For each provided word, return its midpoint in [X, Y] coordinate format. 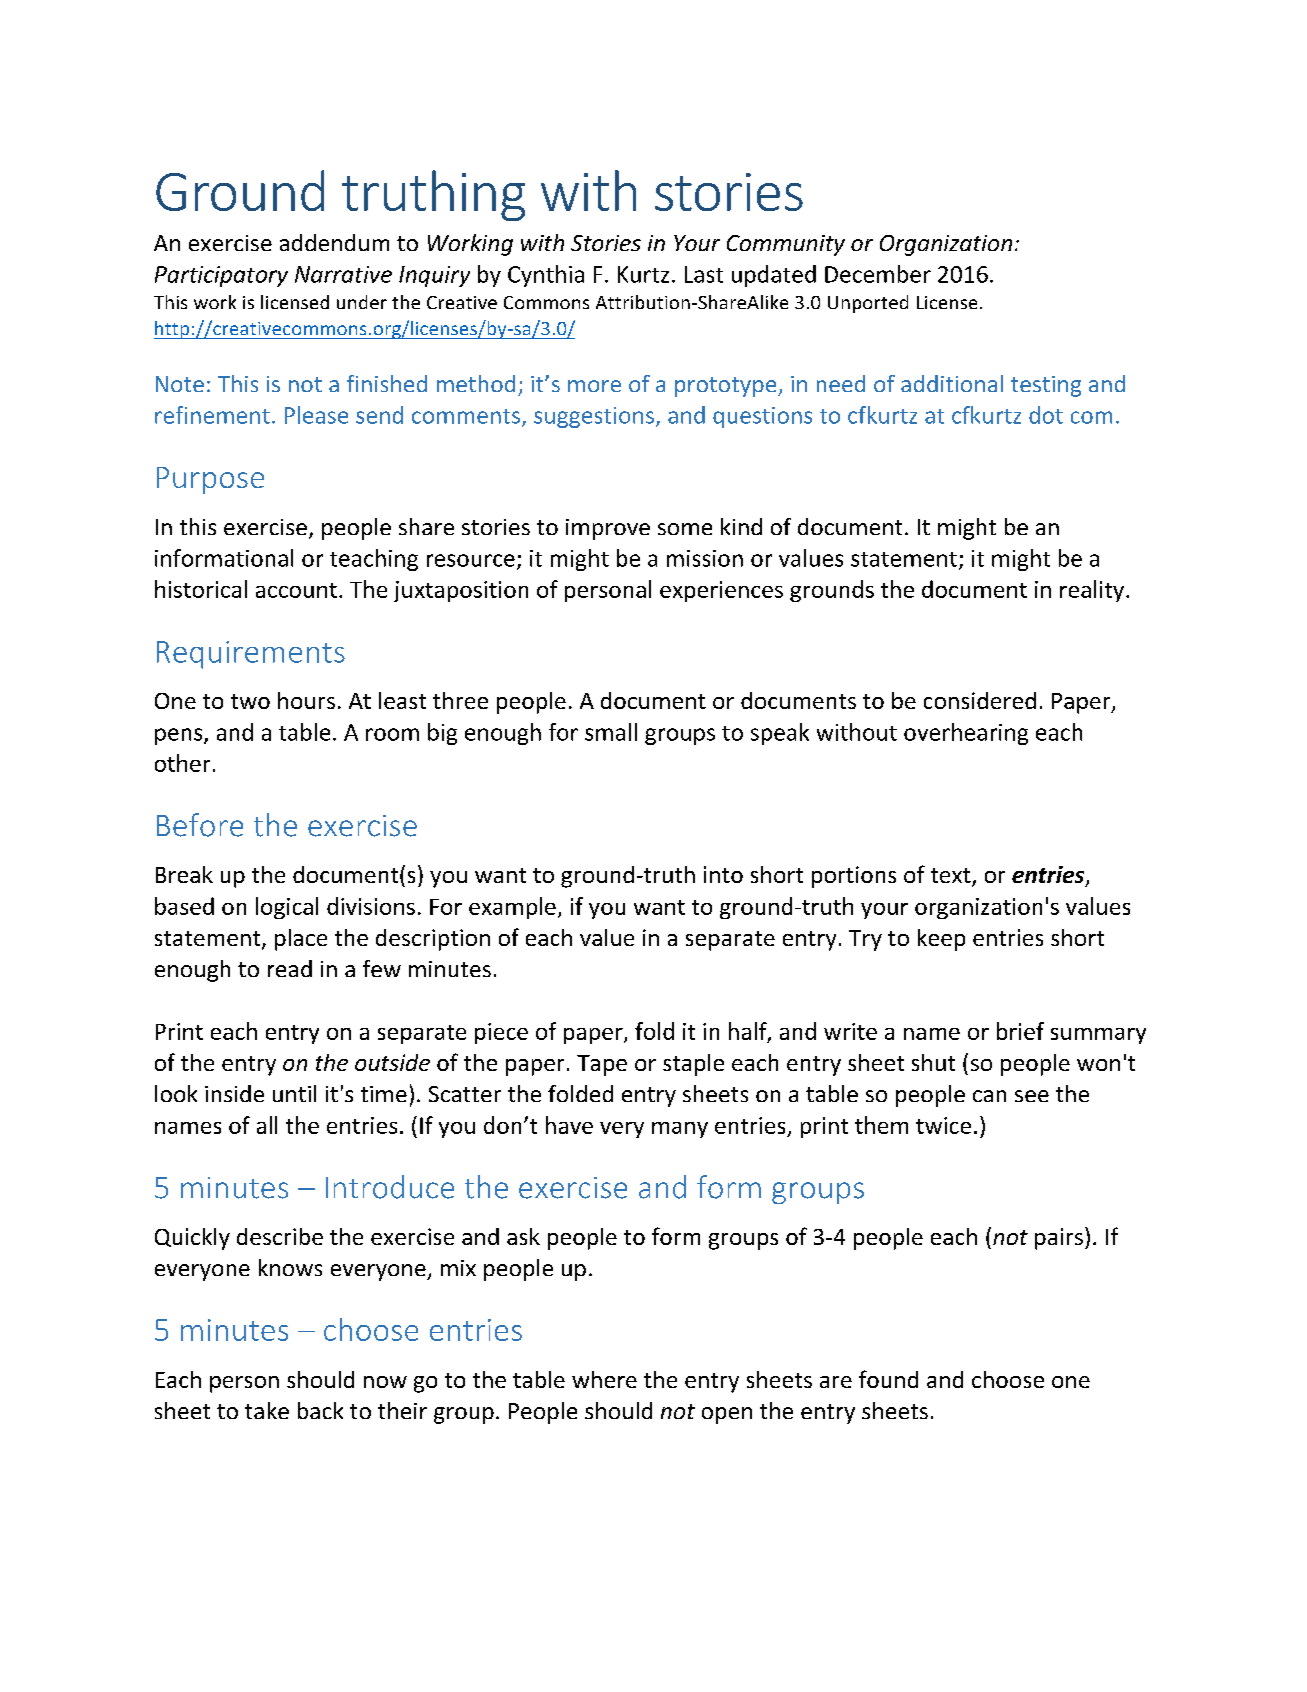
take [267, 1410]
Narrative [343, 274]
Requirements [251, 655]
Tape [602, 1065]
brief [1020, 1031]
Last [704, 274]
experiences [721, 591]
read [290, 968]
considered [980, 700]
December [878, 274]
